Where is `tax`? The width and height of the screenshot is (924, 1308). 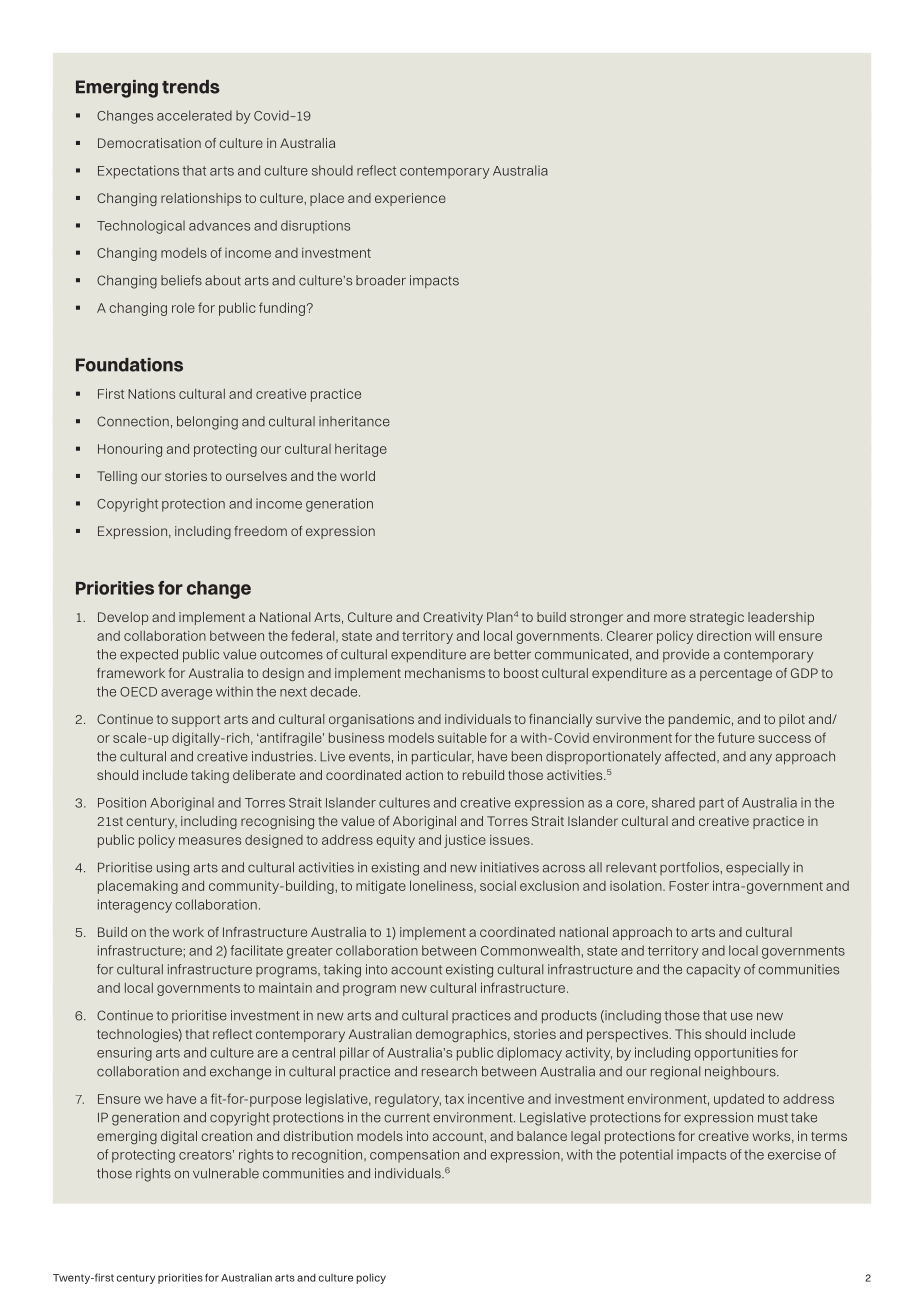 tax is located at coordinates (454, 1099).
